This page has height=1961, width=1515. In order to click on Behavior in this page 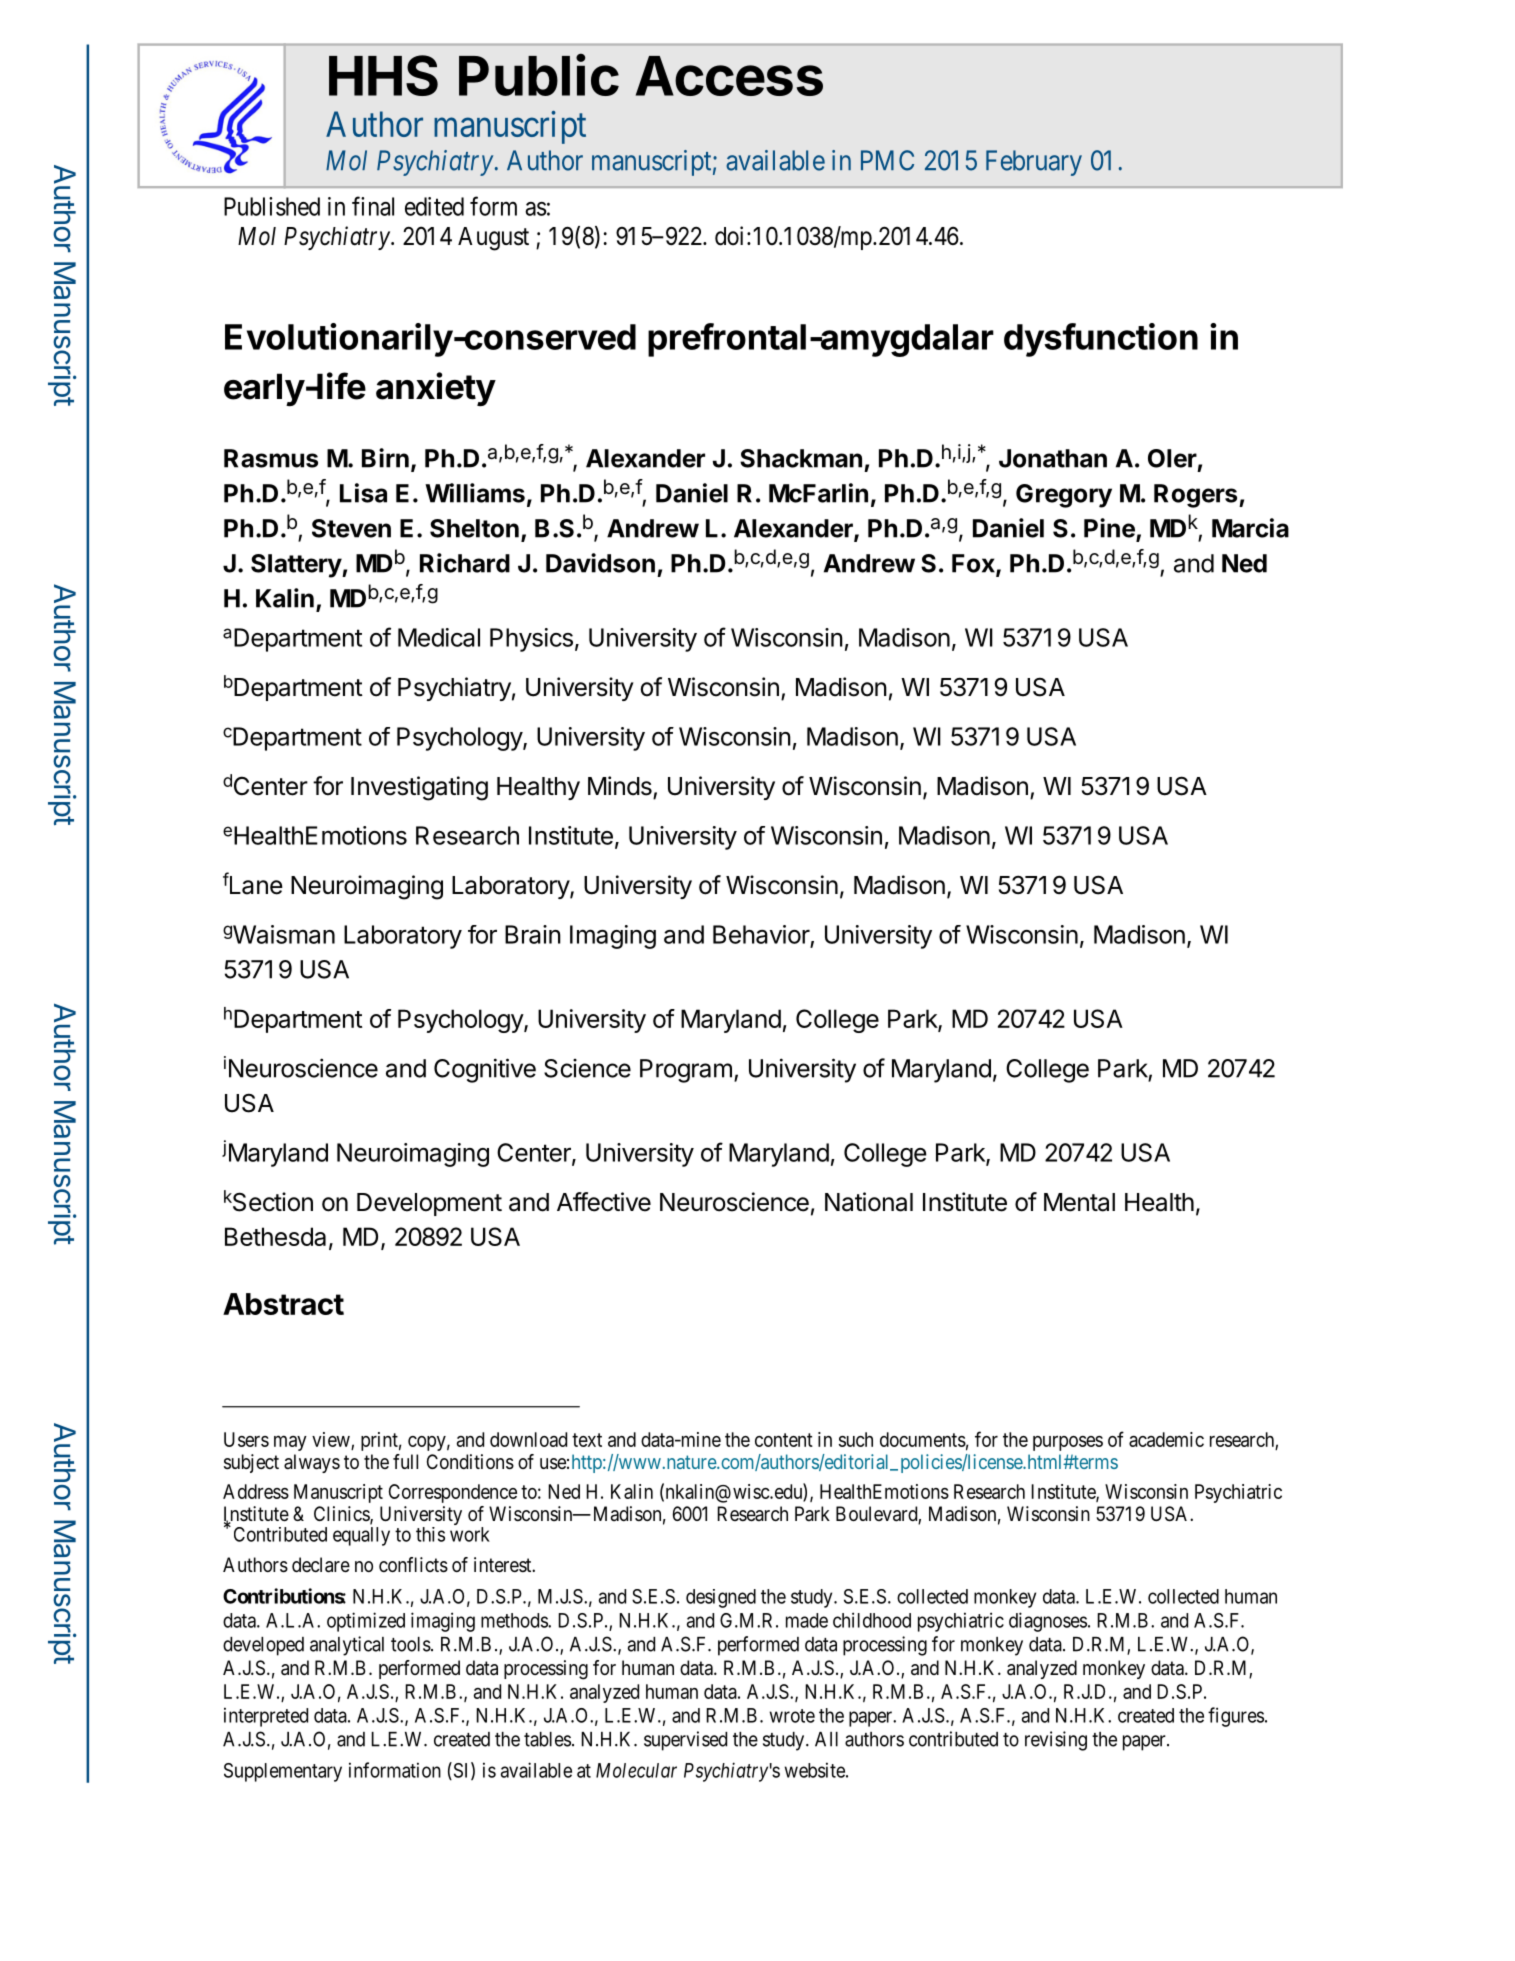, I will do `click(761, 934)`.
